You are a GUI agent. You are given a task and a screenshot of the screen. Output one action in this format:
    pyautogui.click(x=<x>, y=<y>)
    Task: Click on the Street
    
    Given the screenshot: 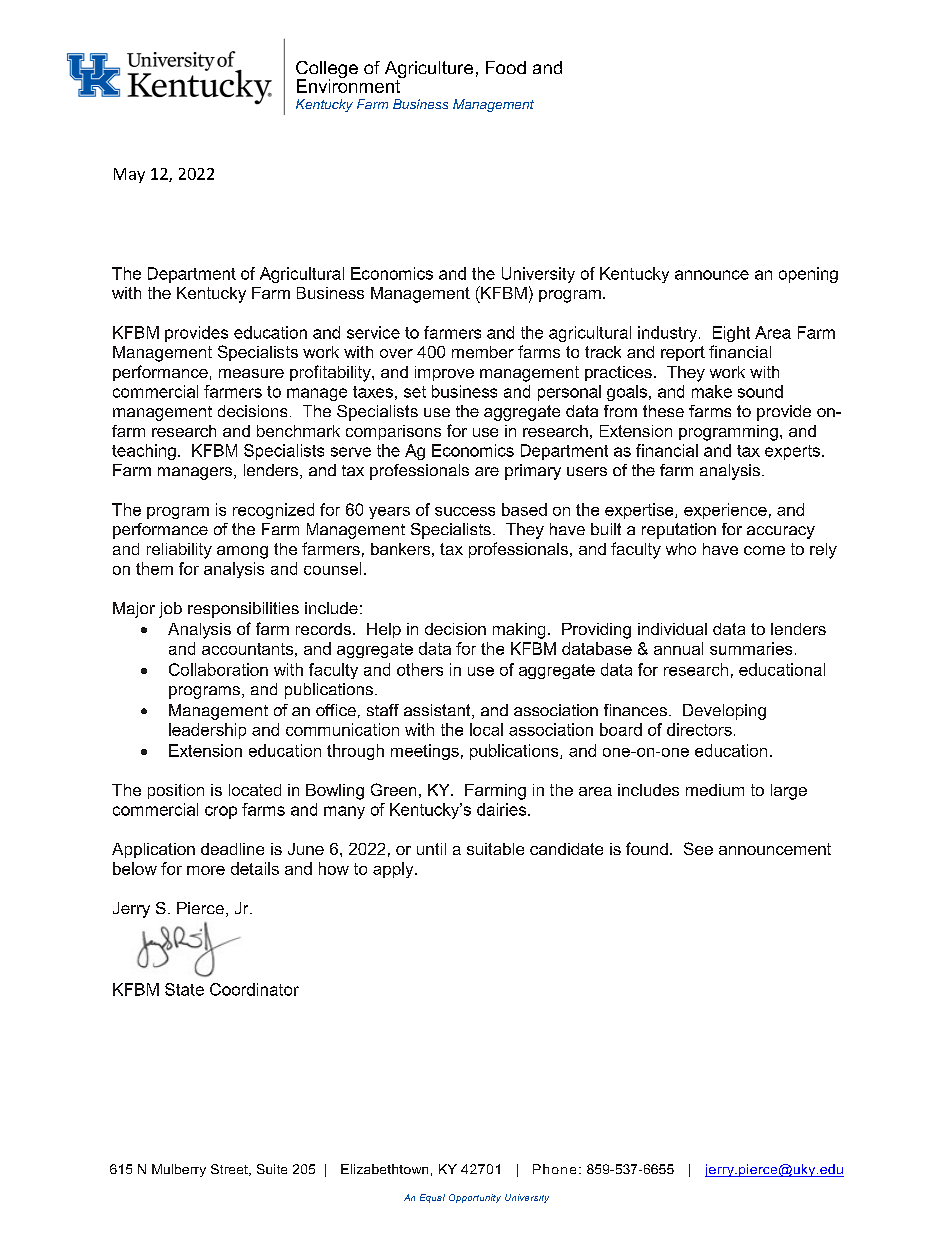 What is the action you would take?
    pyautogui.click(x=230, y=1170)
